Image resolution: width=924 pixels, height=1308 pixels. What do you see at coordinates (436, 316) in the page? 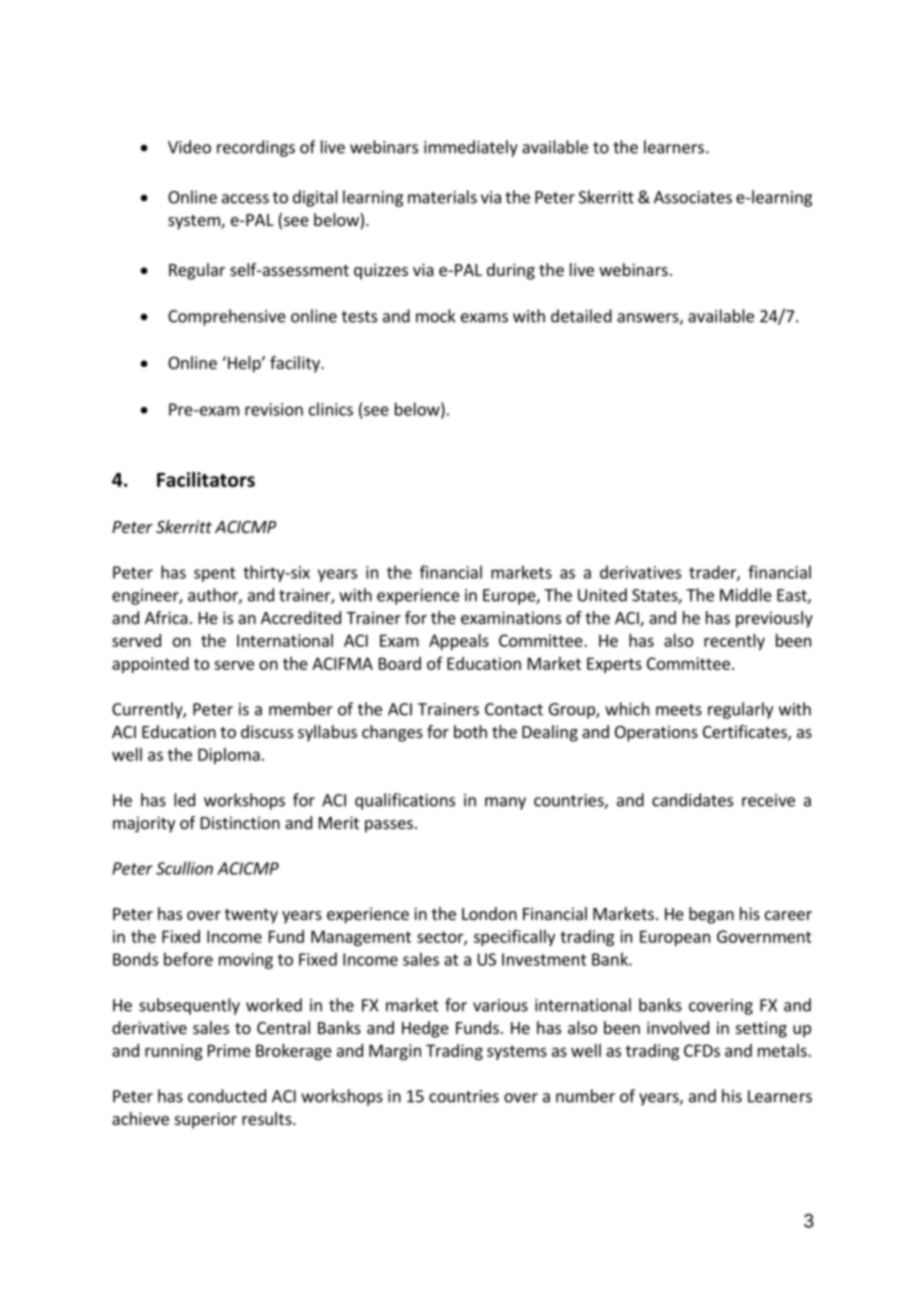
I see `mock` at bounding box center [436, 316].
